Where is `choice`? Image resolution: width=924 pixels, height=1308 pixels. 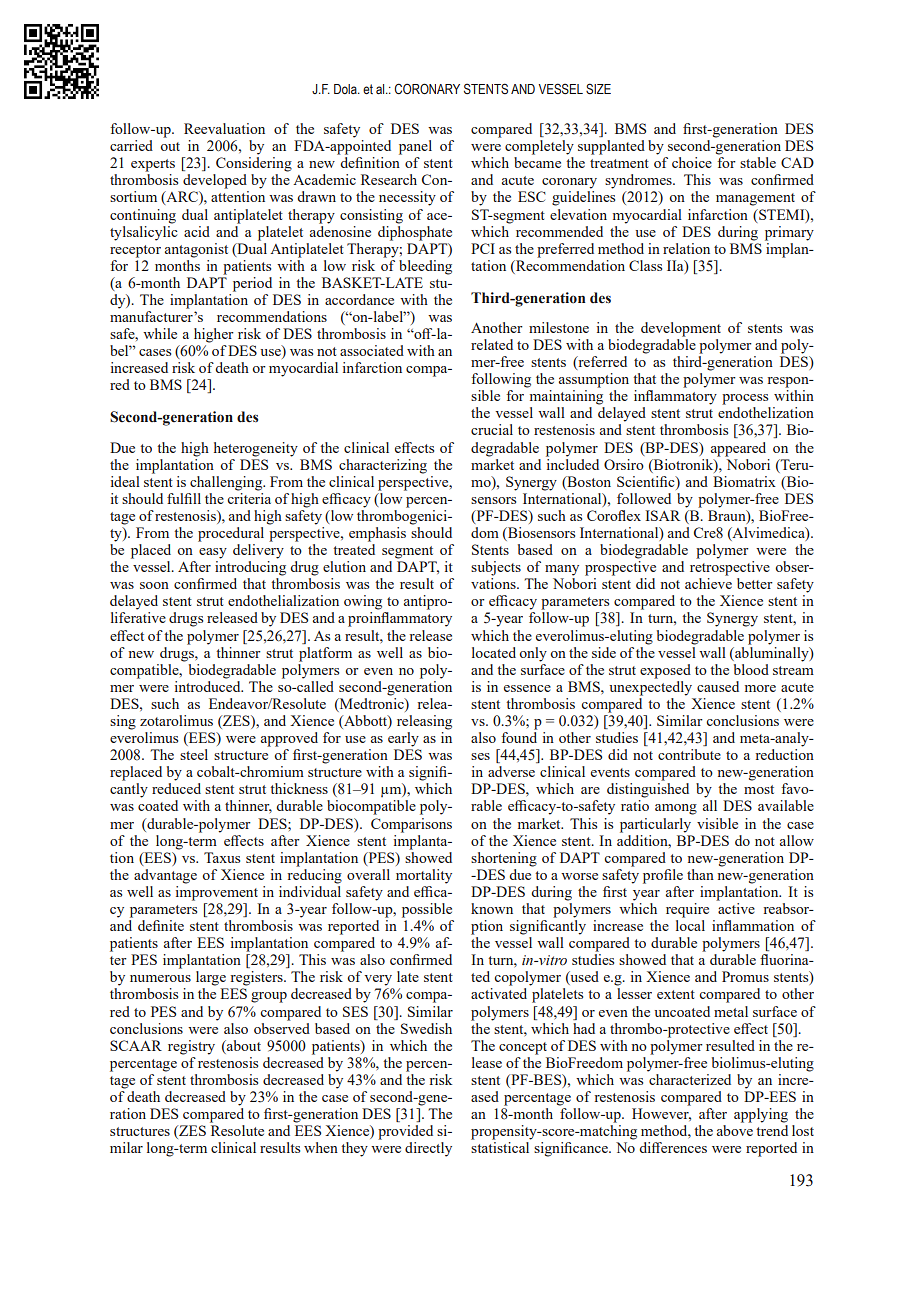
choice is located at coordinates (692, 162).
